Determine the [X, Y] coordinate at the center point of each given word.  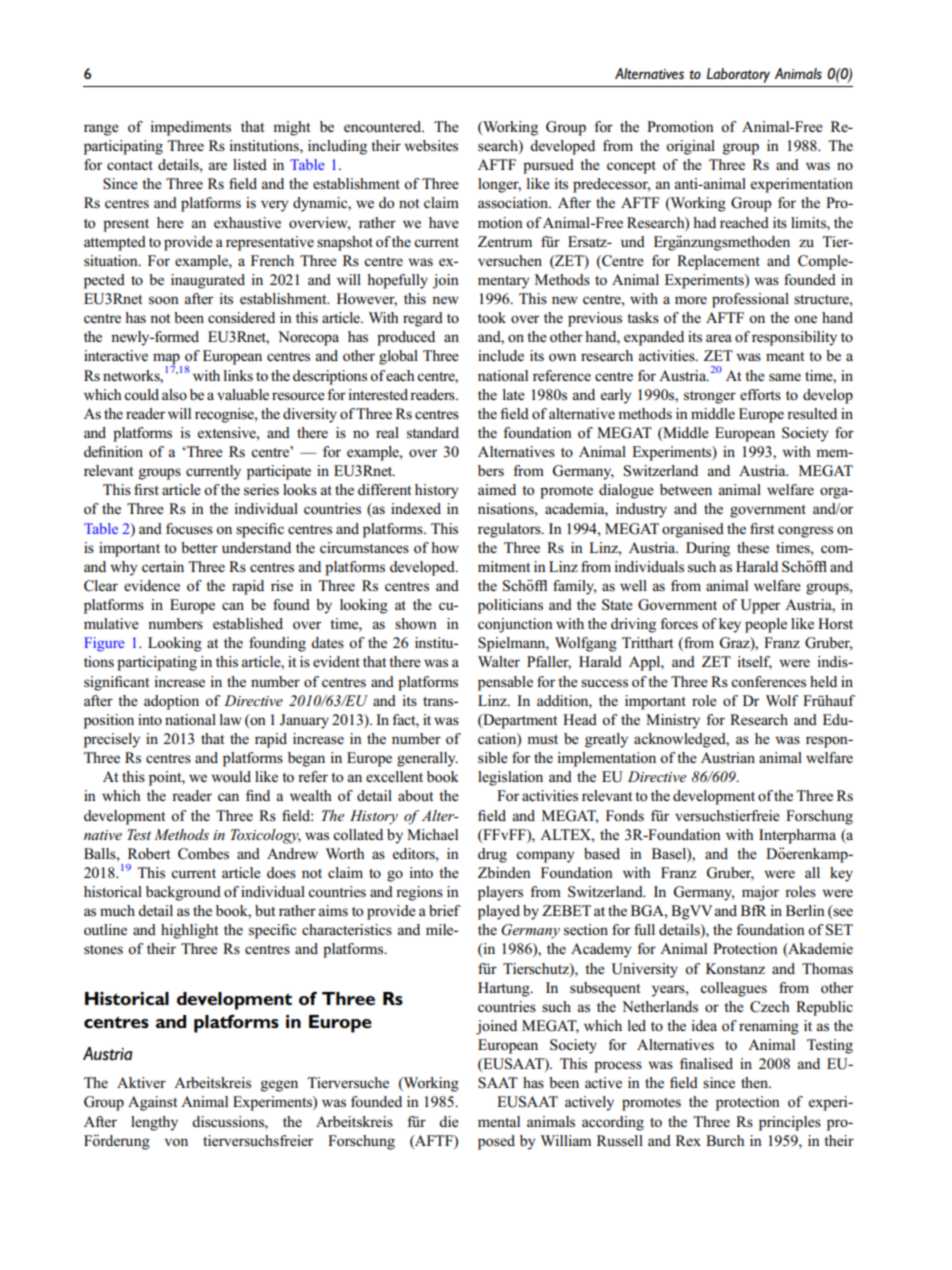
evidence [152, 585]
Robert [149, 853]
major [760, 893]
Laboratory [738, 75]
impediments [190, 128]
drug [492, 855]
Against [152, 1103]
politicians [510, 606]
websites [431, 146]
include [501, 355]
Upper [760, 606]
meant [785, 356]
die [449, 1121]
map [167, 360]
